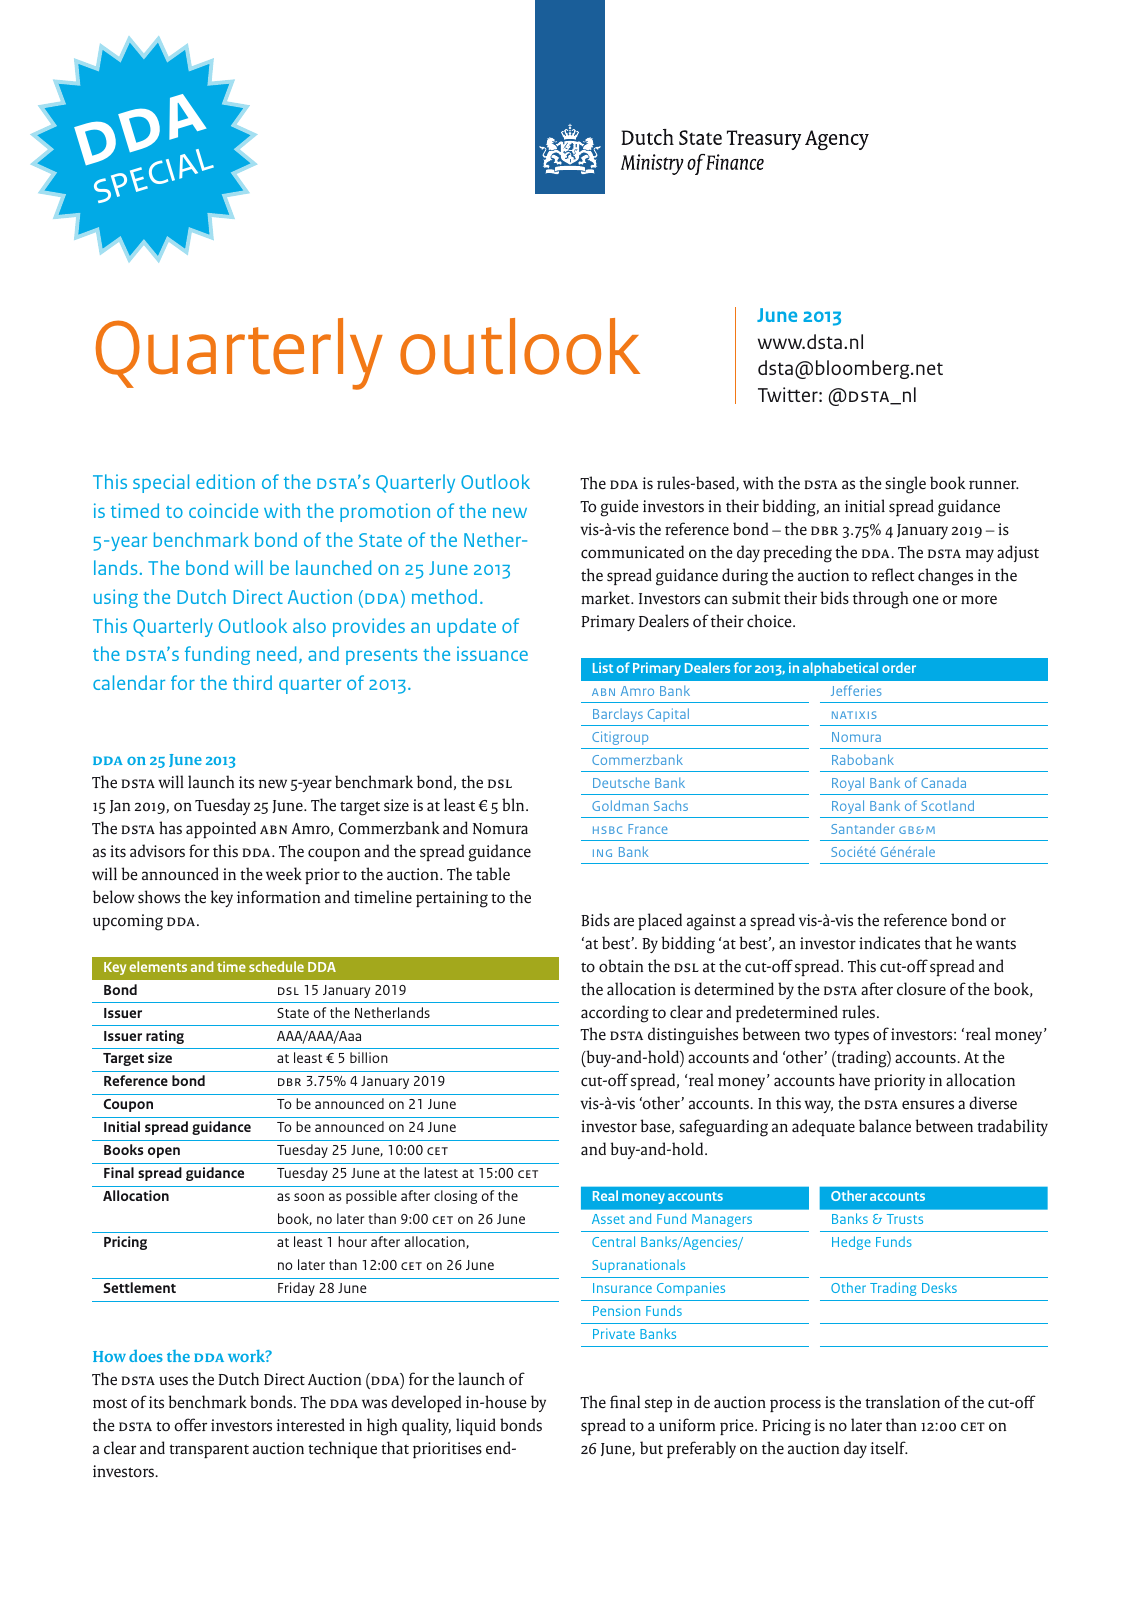  What do you see at coordinates (608, 1219) in the page?
I see `Asset` at bounding box center [608, 1219].
